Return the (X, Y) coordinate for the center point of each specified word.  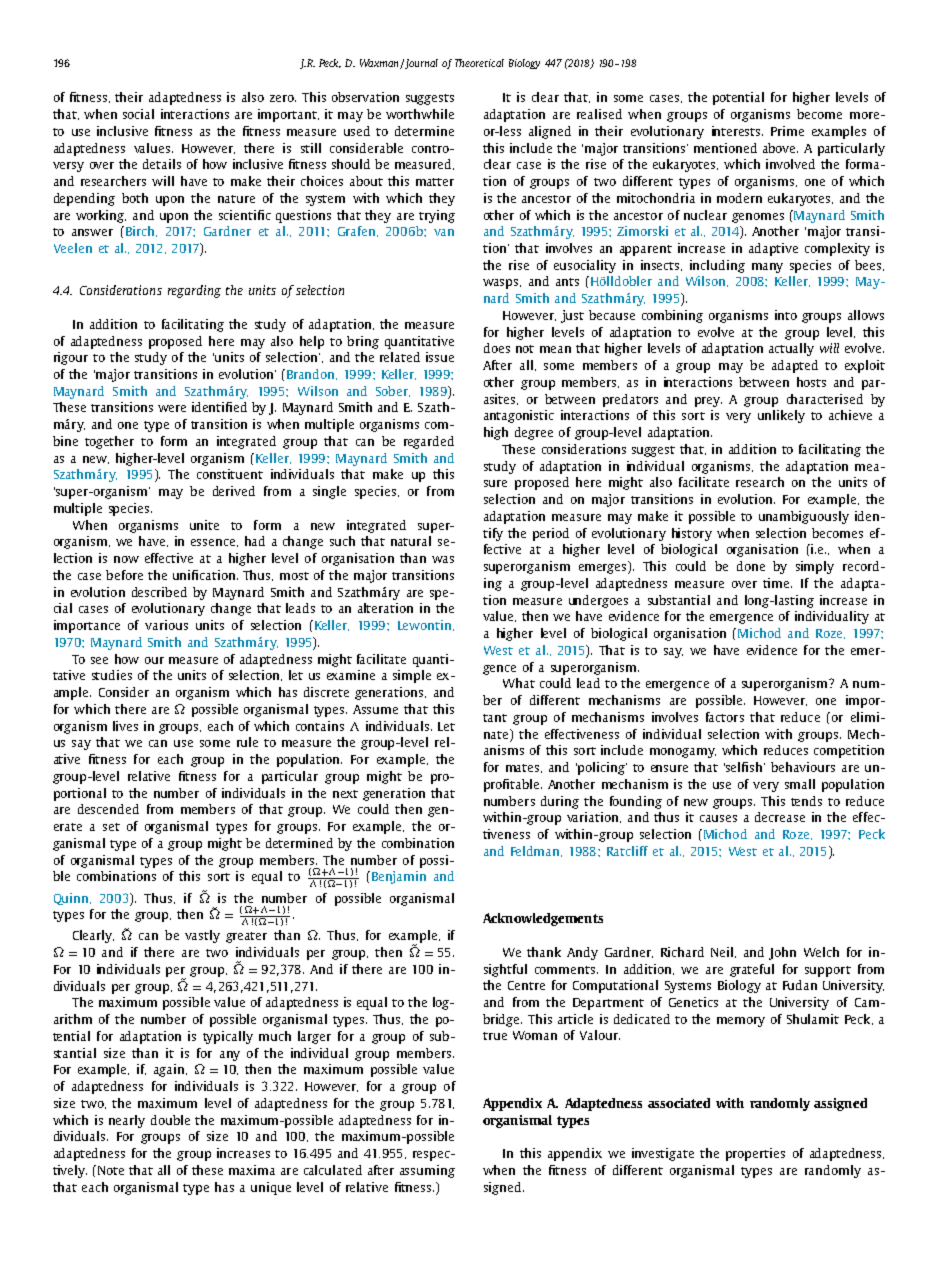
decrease (780, 817)
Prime (787, 131)
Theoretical (479, 63)
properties (755, 1154)
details (162, 164)
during (560, 802)
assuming (427, 1171)
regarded (429, 442)
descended (108, 809)
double (170, 1120)
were (172, 408)
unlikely (781, 416)
